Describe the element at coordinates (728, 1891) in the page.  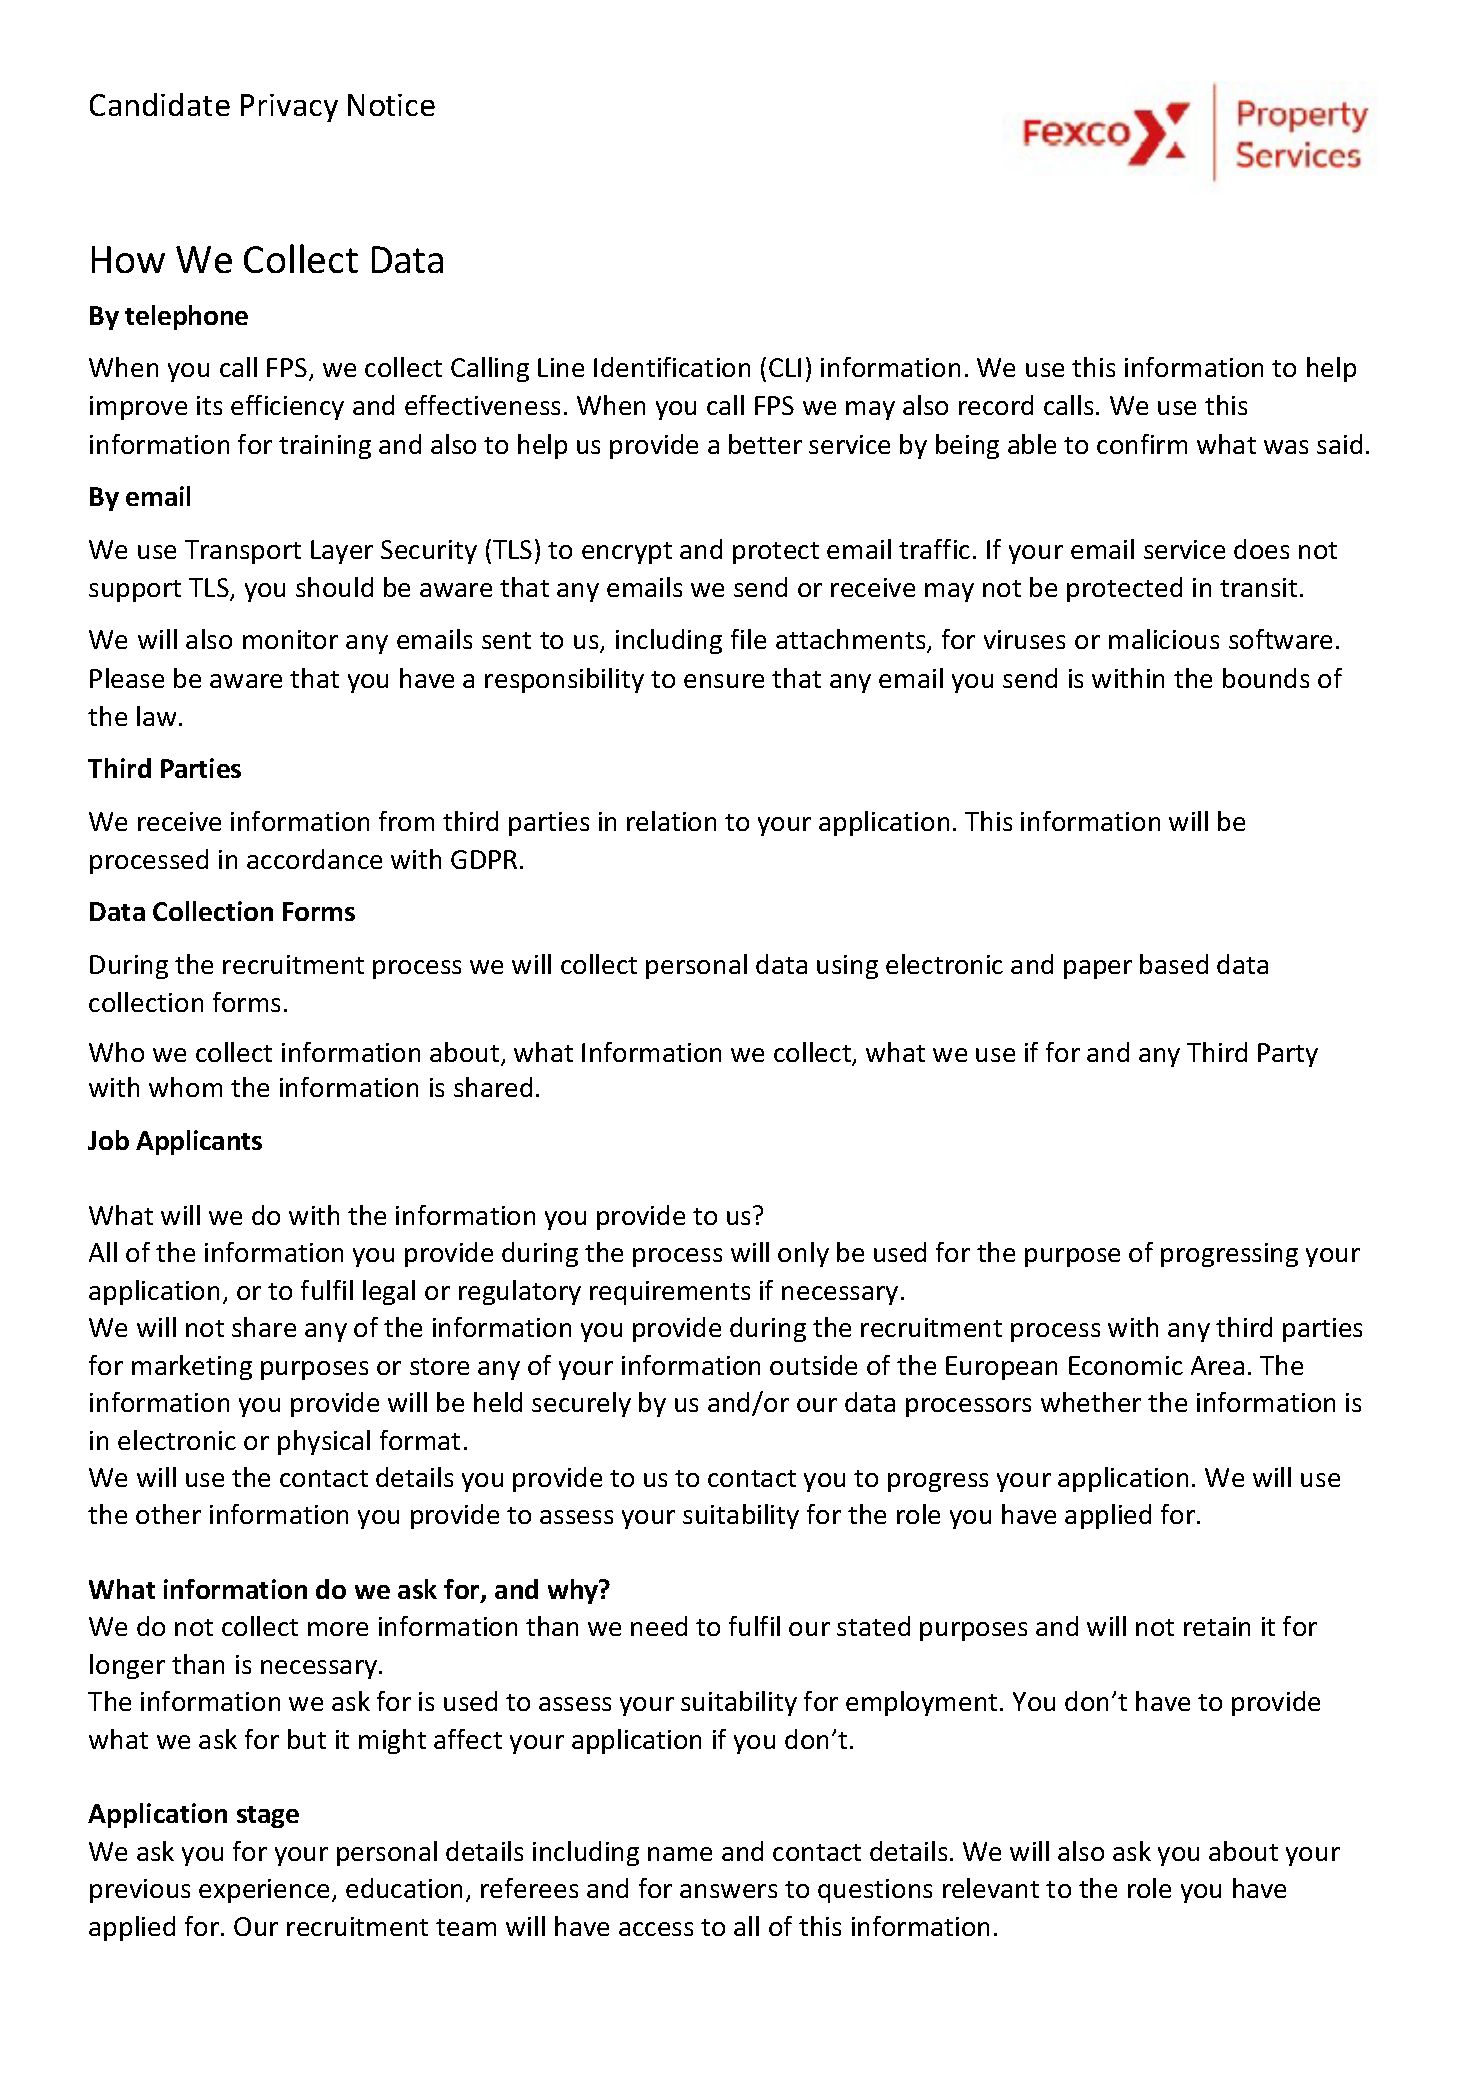
I see `answers` at that location.
